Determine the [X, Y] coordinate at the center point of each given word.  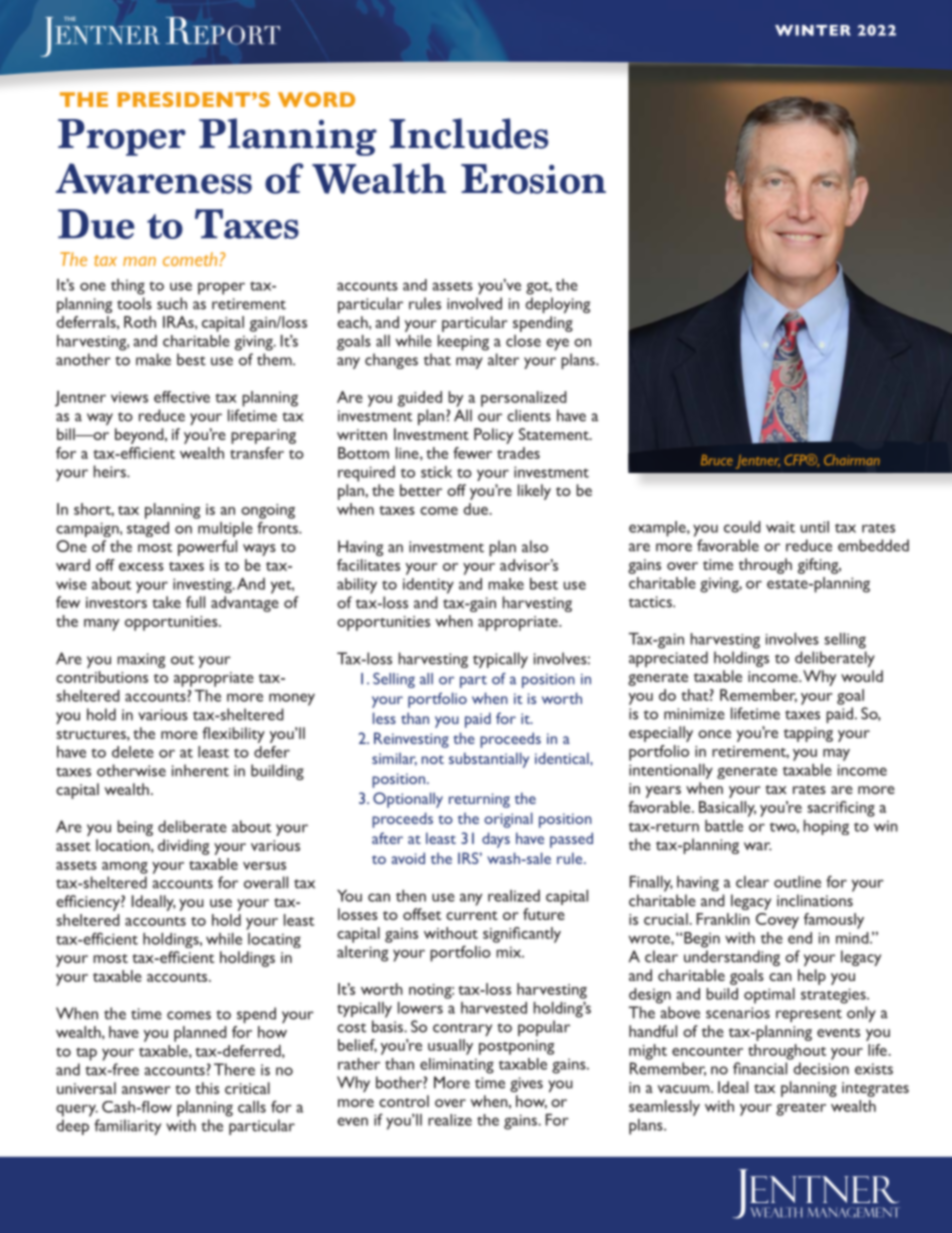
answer [146, 1090]
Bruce [717, 460]
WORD [316, 99]
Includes [469, 133]
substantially [489, 760]
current [472, 915]
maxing [141, 660]
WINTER [813, 30]
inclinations [815, 900]
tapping [808, 734]
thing [128, 287]
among [125, 868]
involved [474, 303]
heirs [111, 471]
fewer [472, 453]
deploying [557, 305]
